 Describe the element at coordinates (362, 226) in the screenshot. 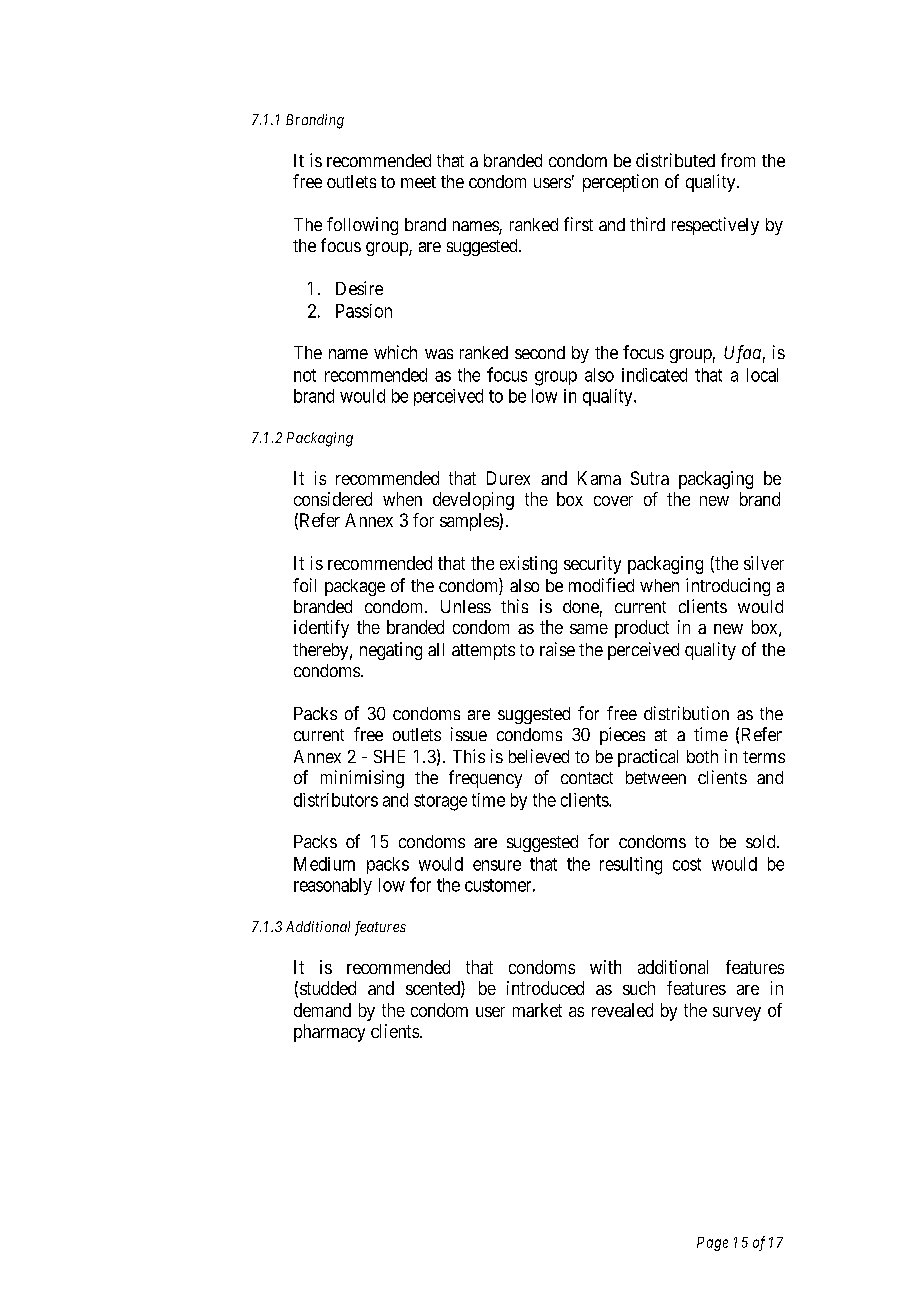

I see `following` at that location.
